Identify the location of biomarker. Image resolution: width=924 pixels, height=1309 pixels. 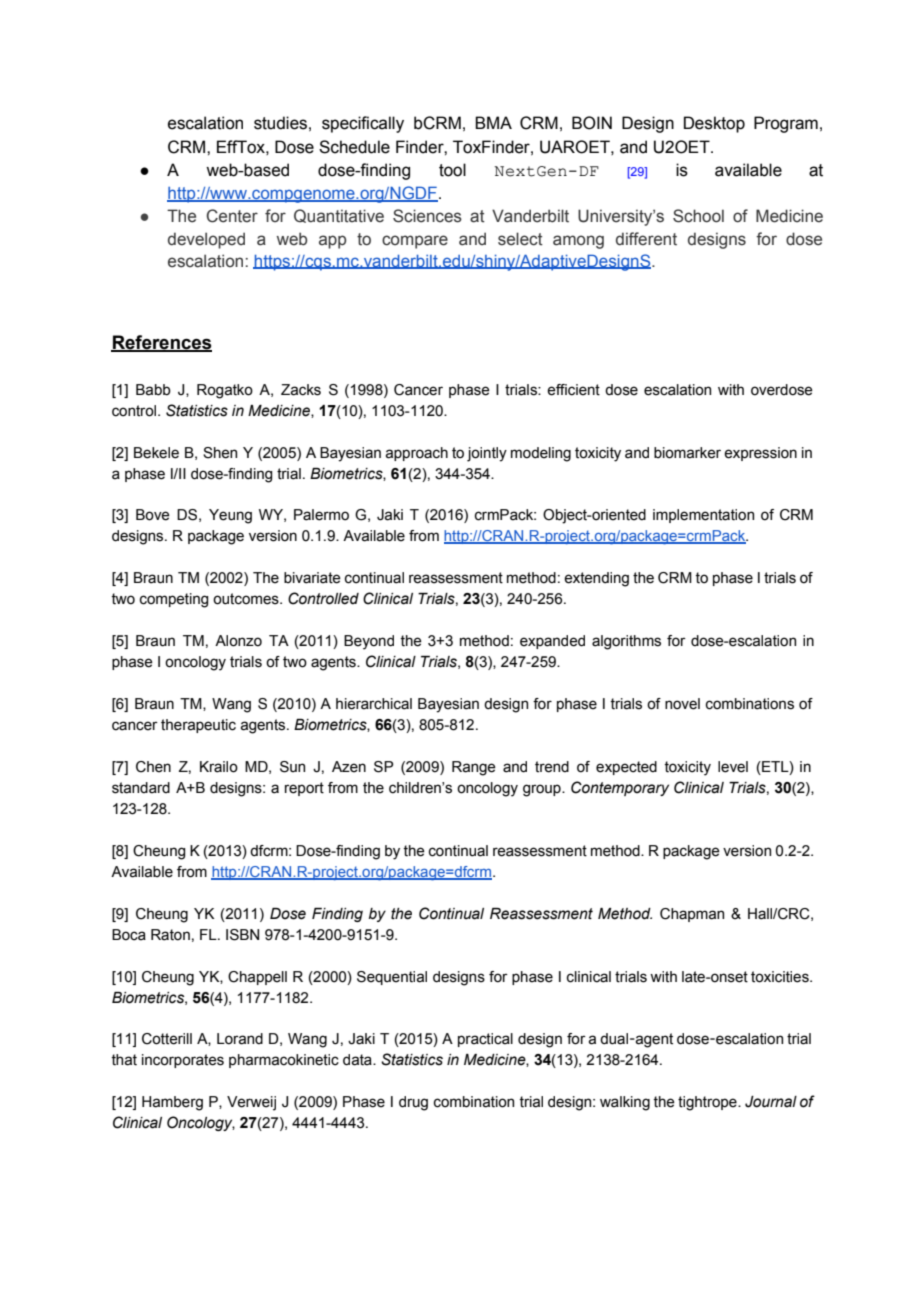
(687, 453).
